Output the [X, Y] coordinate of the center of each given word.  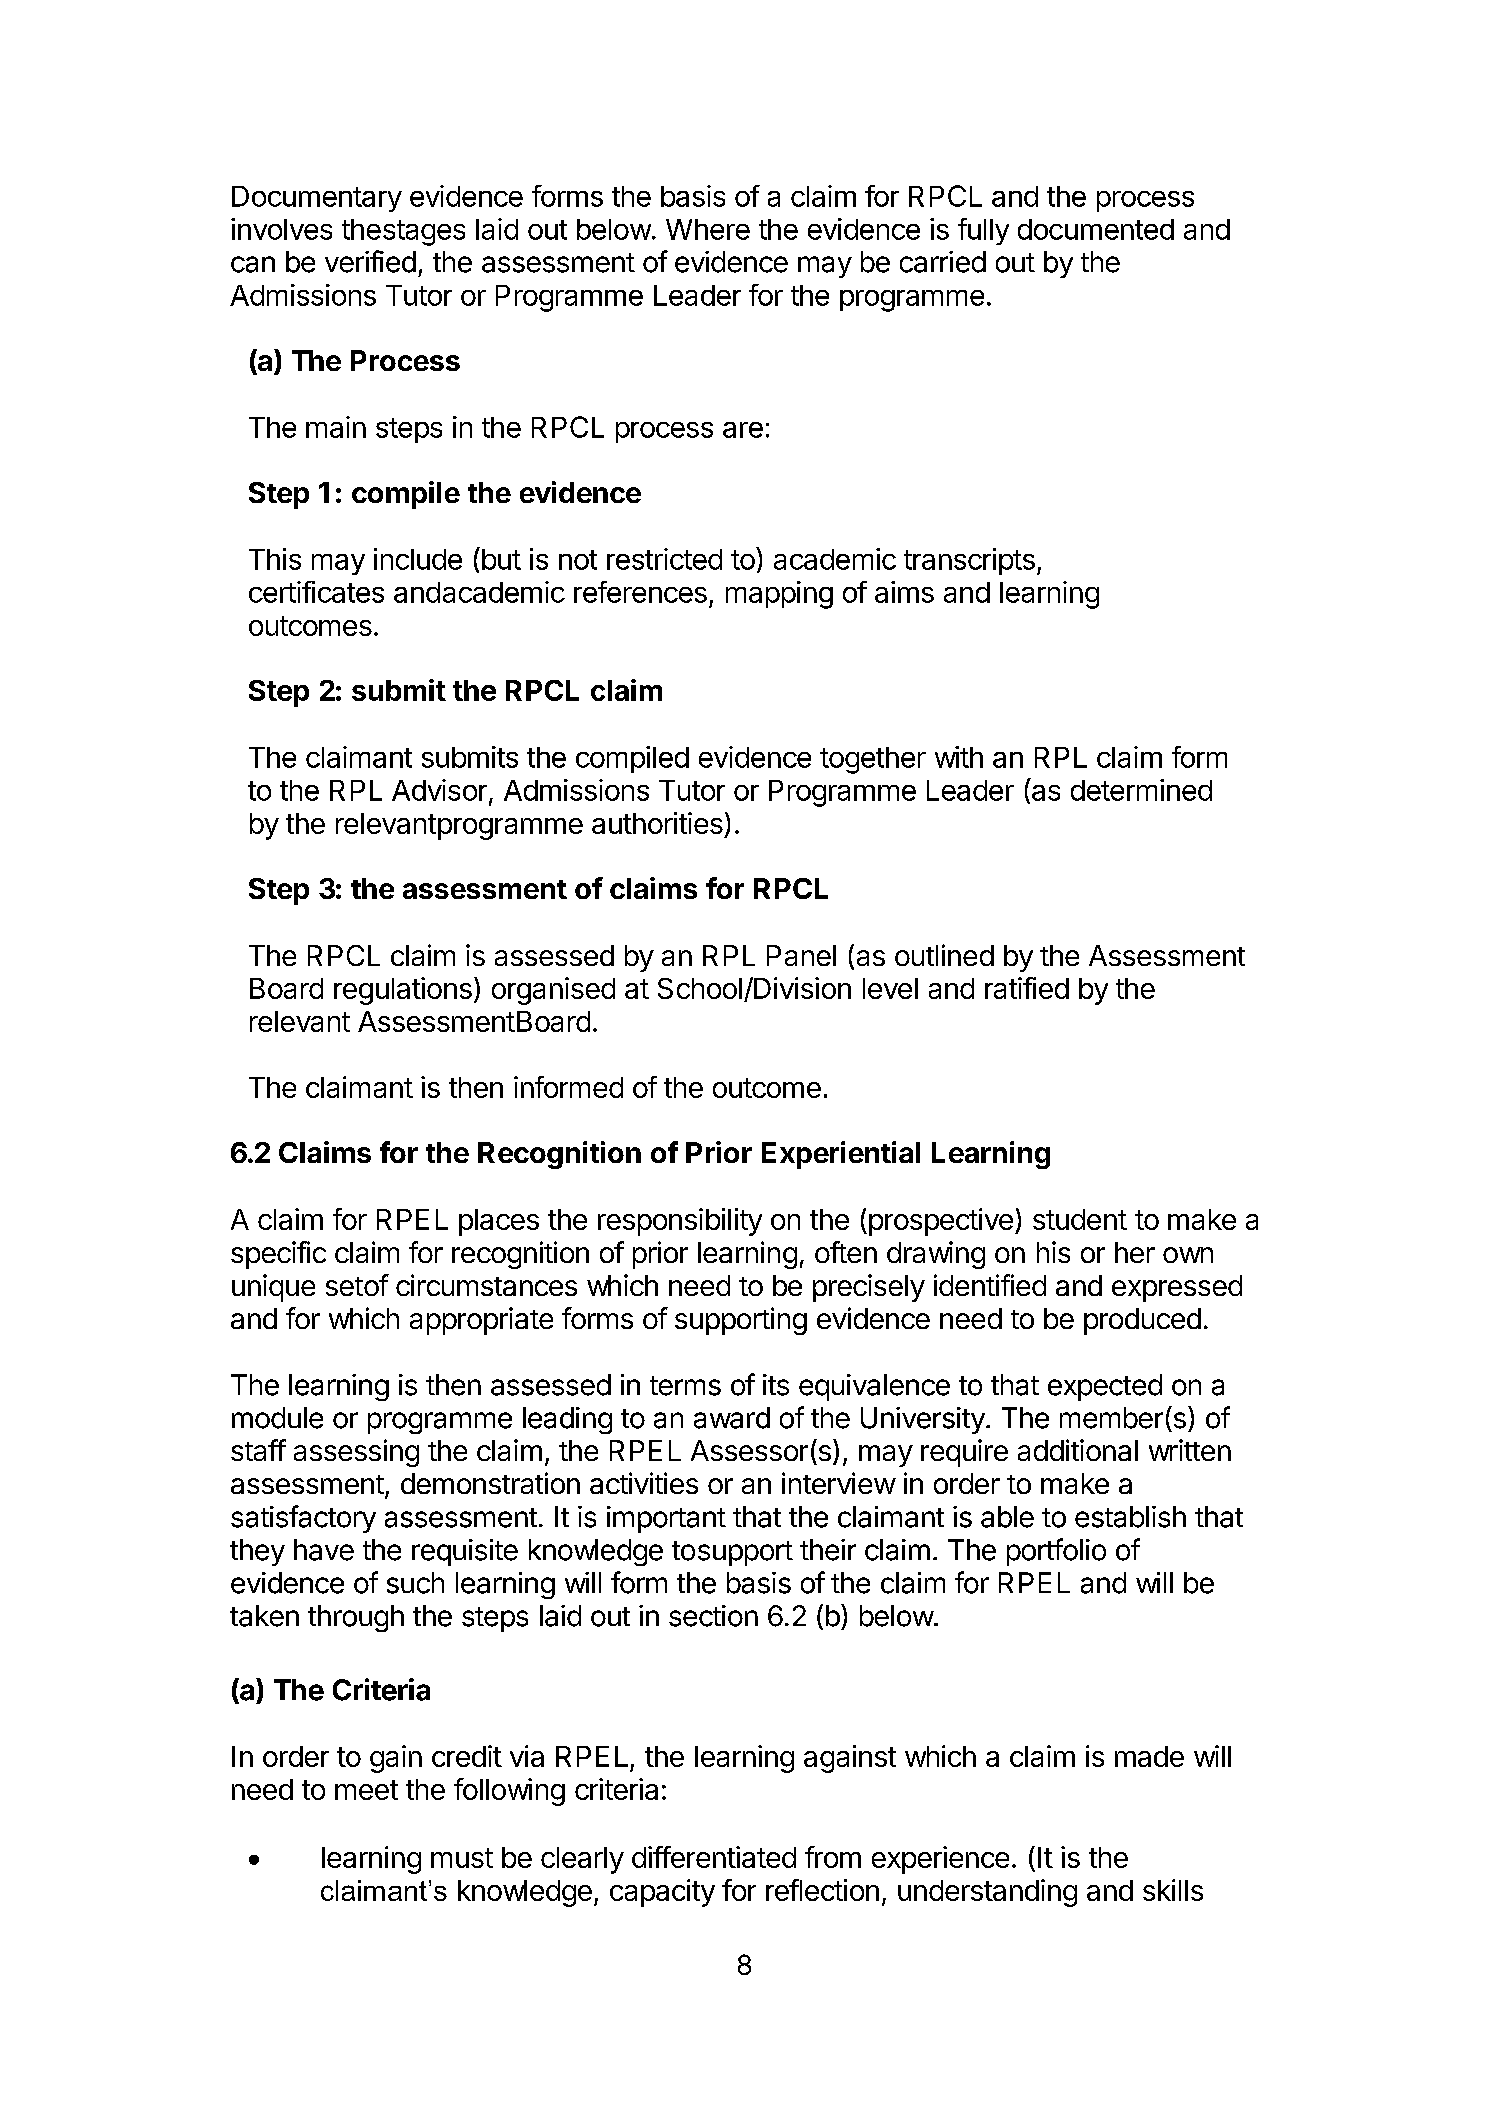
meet [366, 1790]
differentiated [714, 1857]
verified [370, 261]
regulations [403, 991]
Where [708, 229]
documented [1096, 229]
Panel [801, 955]
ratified [1027, 988]
